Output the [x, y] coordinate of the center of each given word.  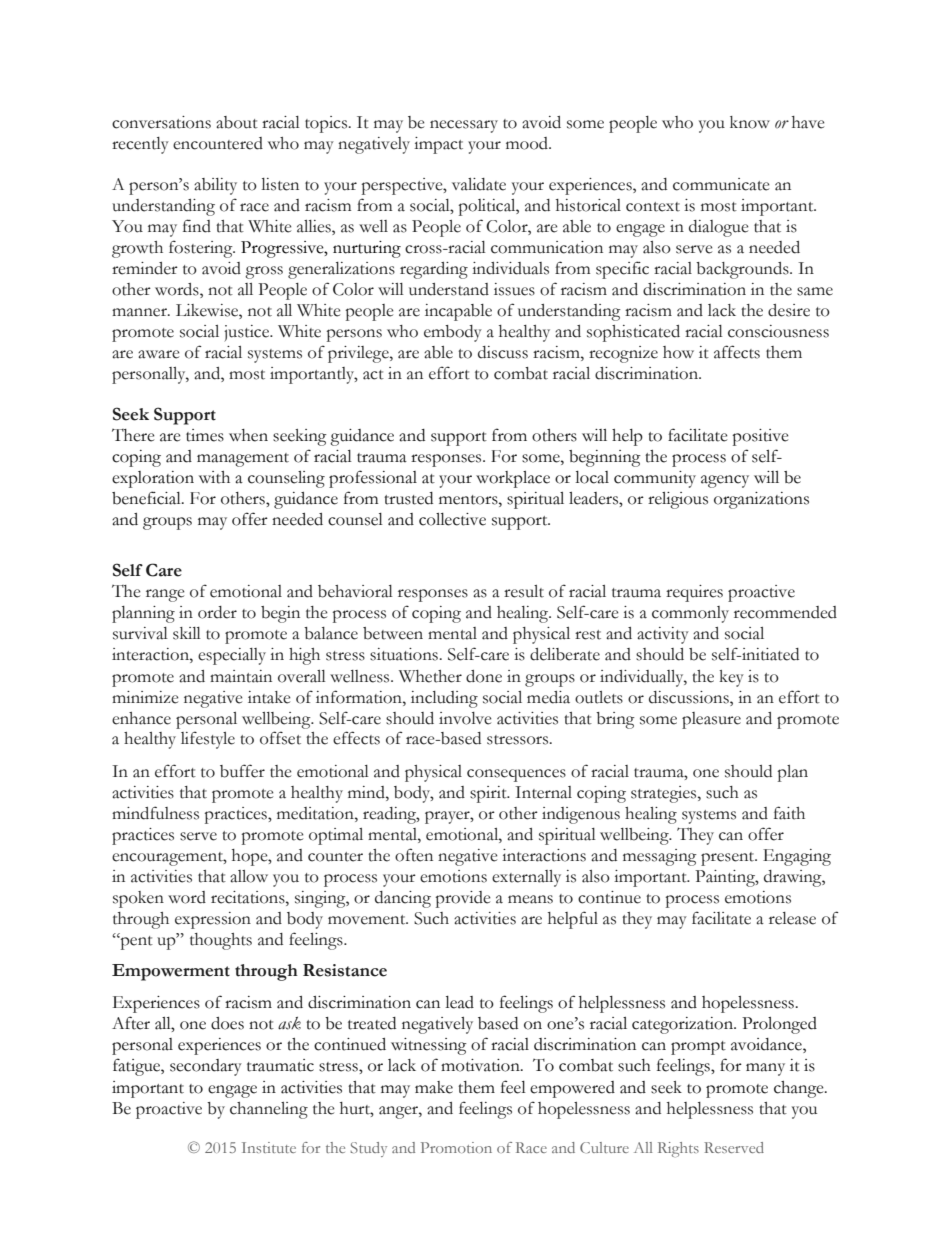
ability [215, 186]
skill [187, 633]
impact [438, 145]
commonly [690, 614]
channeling [269, 1110]
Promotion [456, 1147]
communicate [721, 184]
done [484, 676]
